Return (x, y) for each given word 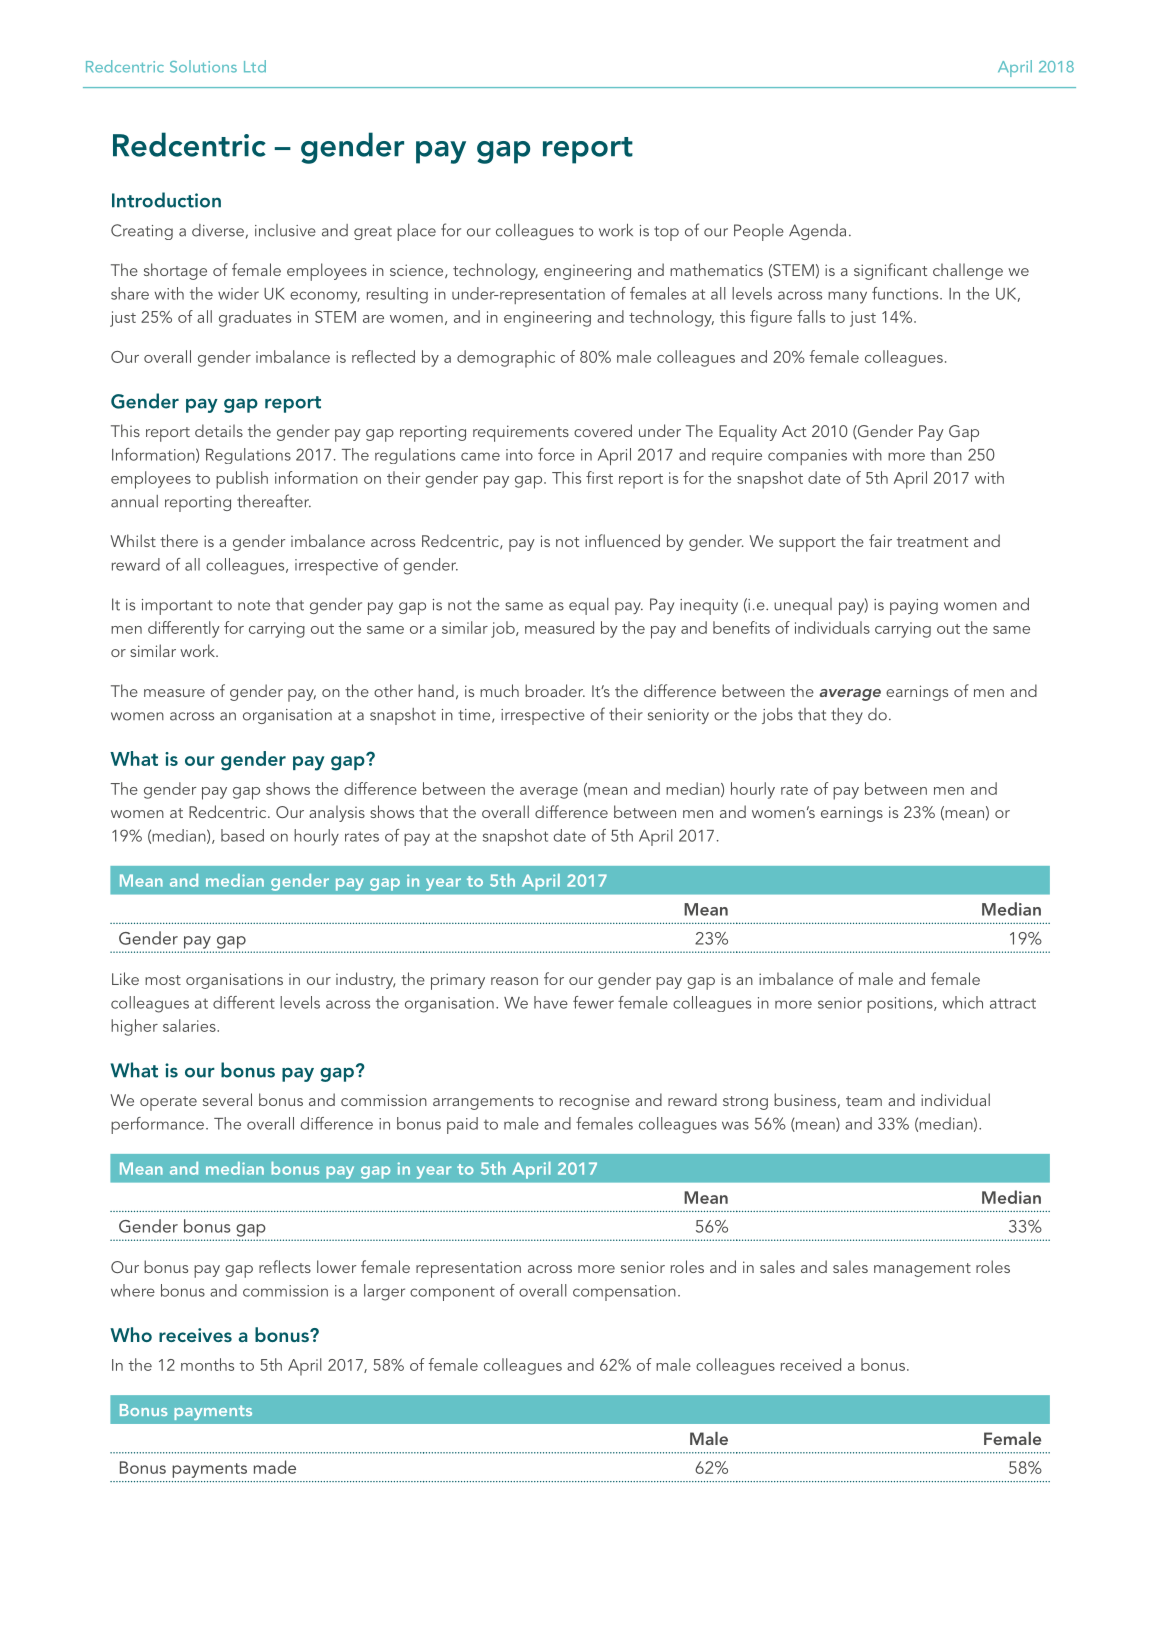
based (242, 835)
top (666, 233)
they (847, 716)
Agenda (817, 232)
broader (555, 690)
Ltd (255, 66)
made (275, 1467)
